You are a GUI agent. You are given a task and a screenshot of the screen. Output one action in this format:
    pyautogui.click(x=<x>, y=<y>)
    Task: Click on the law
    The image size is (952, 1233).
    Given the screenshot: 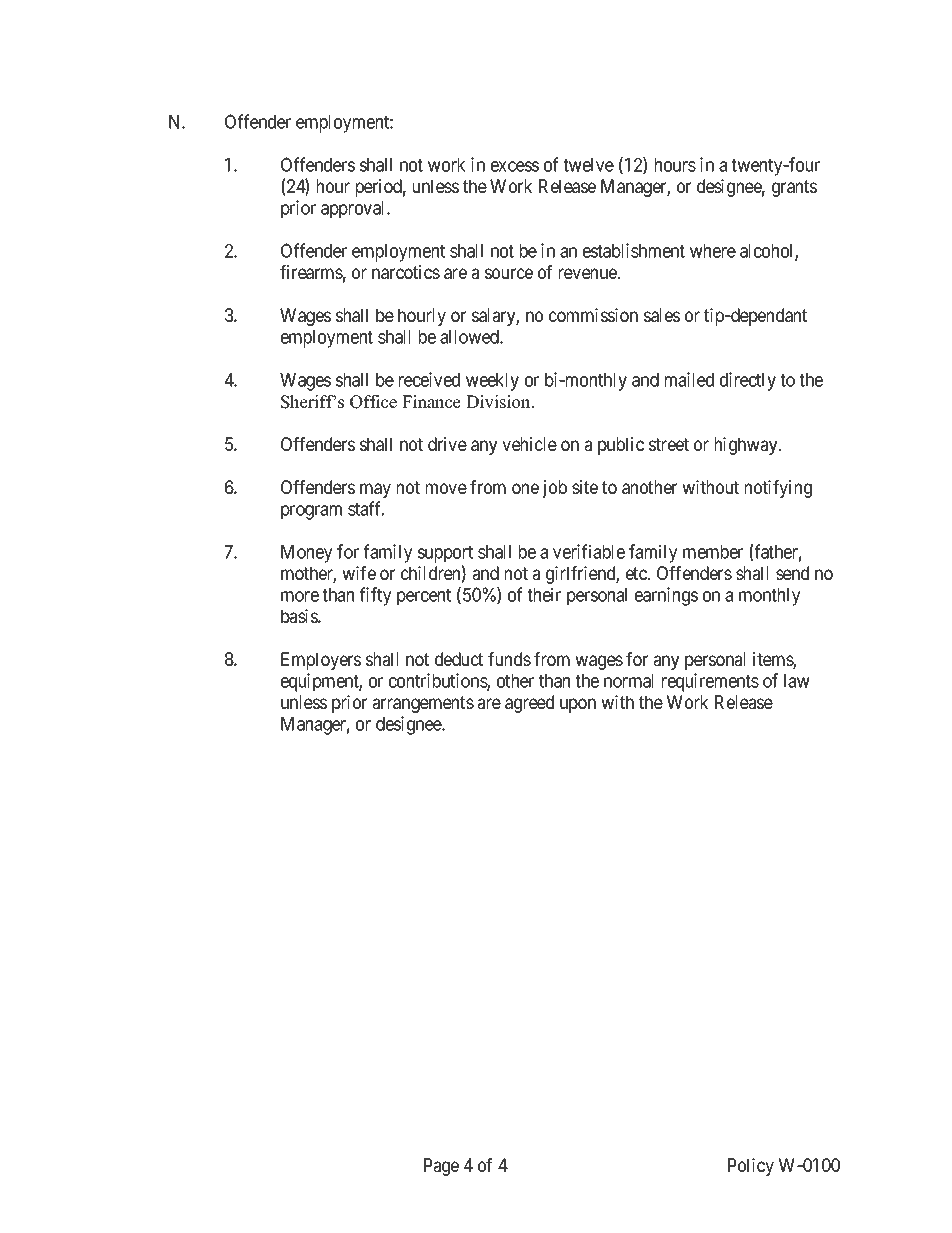 What is the action you would take?
    pyautogui.click(x=797, y=681)
